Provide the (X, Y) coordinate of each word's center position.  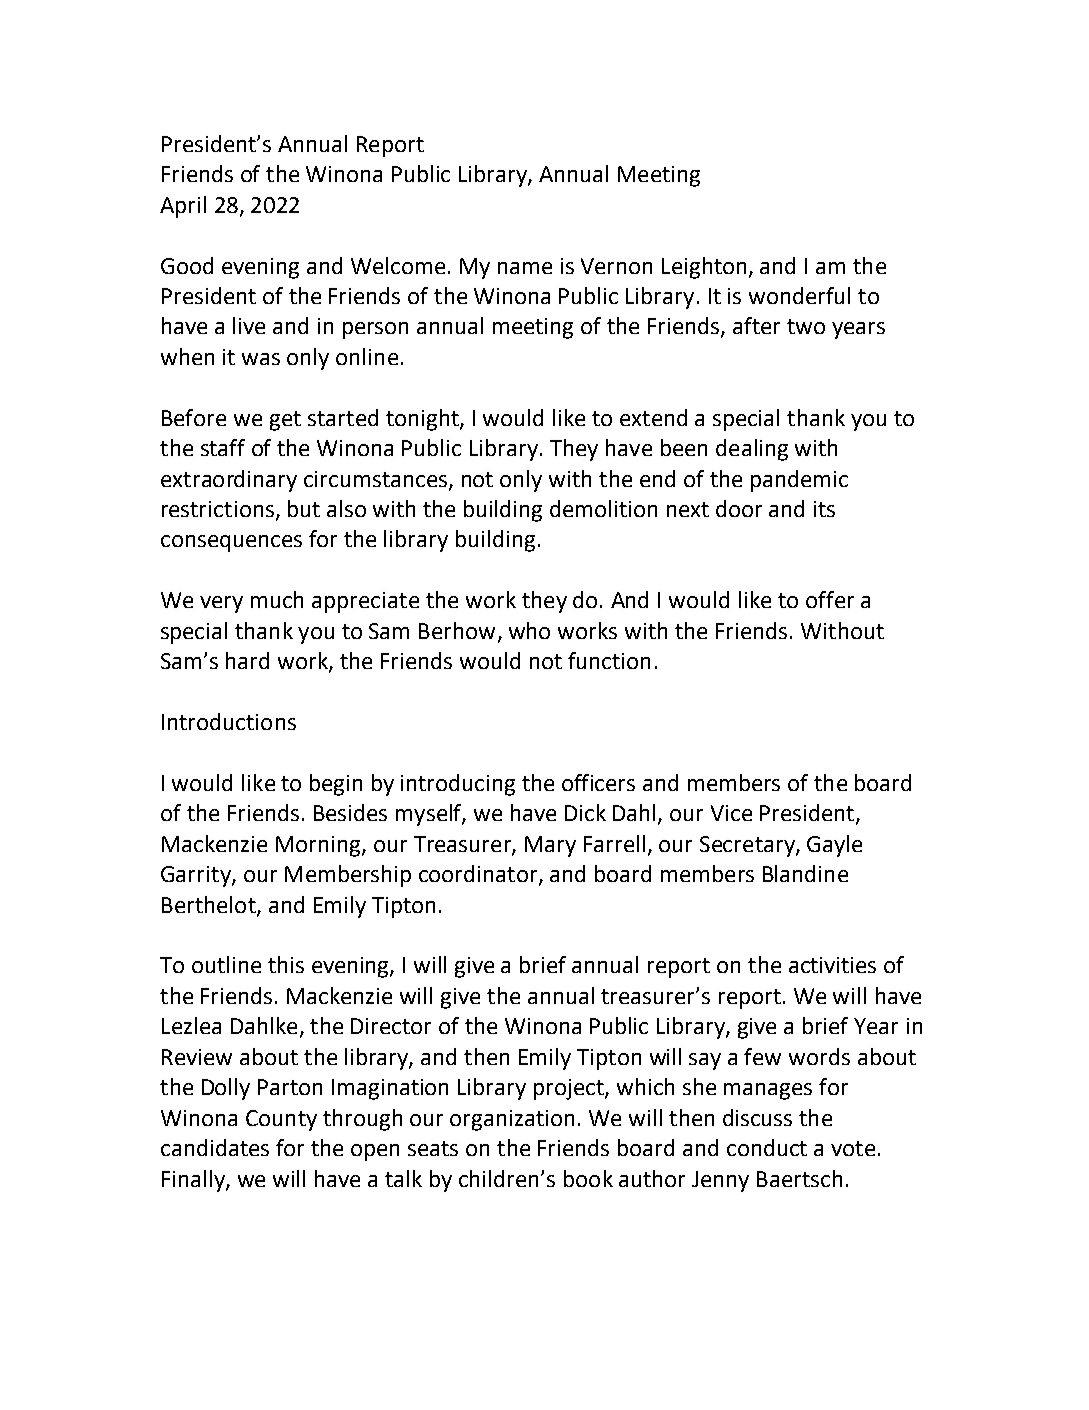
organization (512, 1120)
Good (187, 265)
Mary (550, 846)
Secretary (748, 846)
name (525, 268)
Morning (319, 846)
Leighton (704, 268)
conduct (767, 1147)
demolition (603, 508)
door (739, 508)
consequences (231, 543)
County (281, 1120)
